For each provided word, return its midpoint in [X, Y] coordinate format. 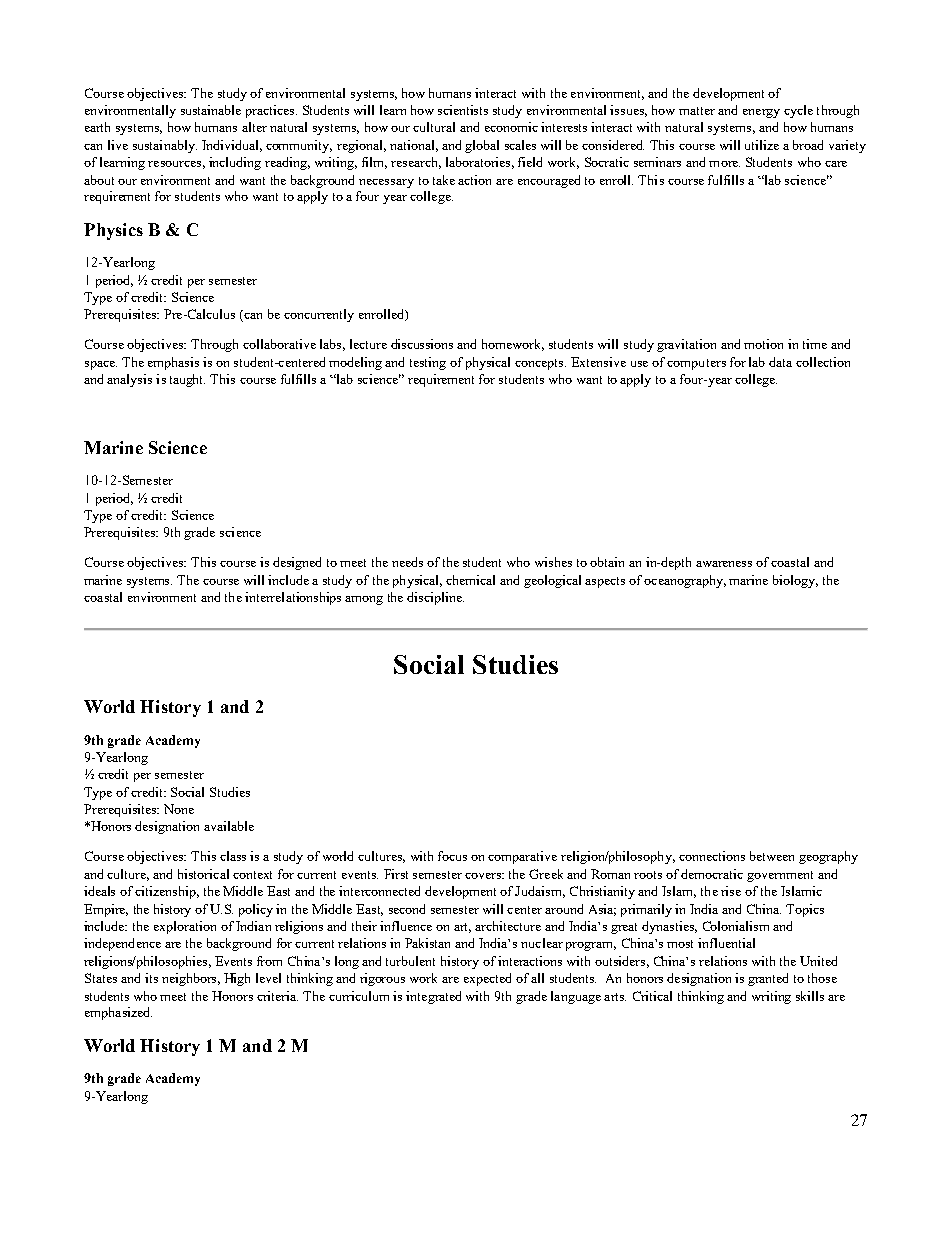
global [482, 146]
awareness [724, 564]
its [151, 978]
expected [487, 979]
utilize [762, 145]
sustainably [165, 146]
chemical [470, 580]
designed [297, 563]
